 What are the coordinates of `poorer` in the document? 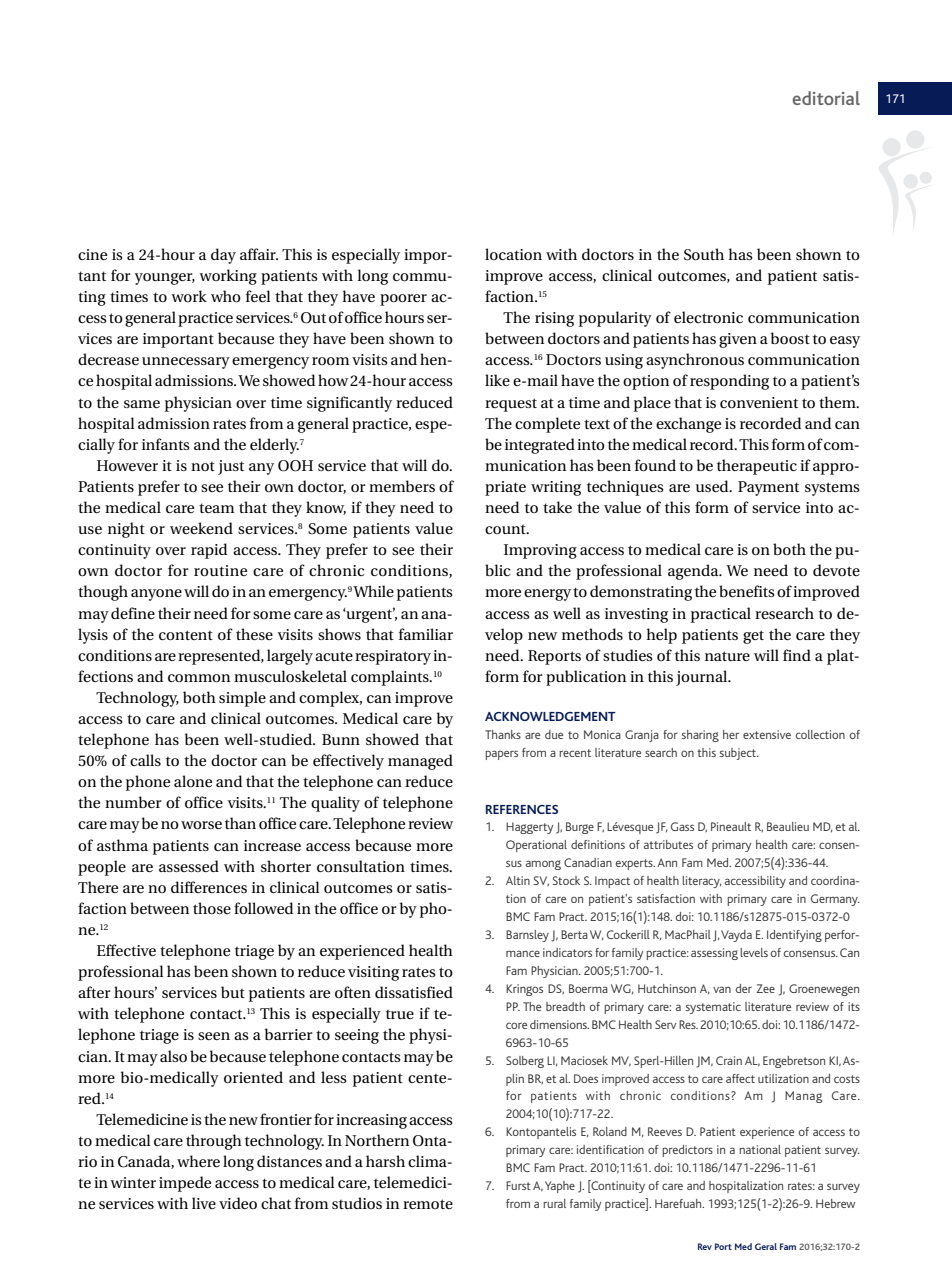 It's located at (403, 300).
